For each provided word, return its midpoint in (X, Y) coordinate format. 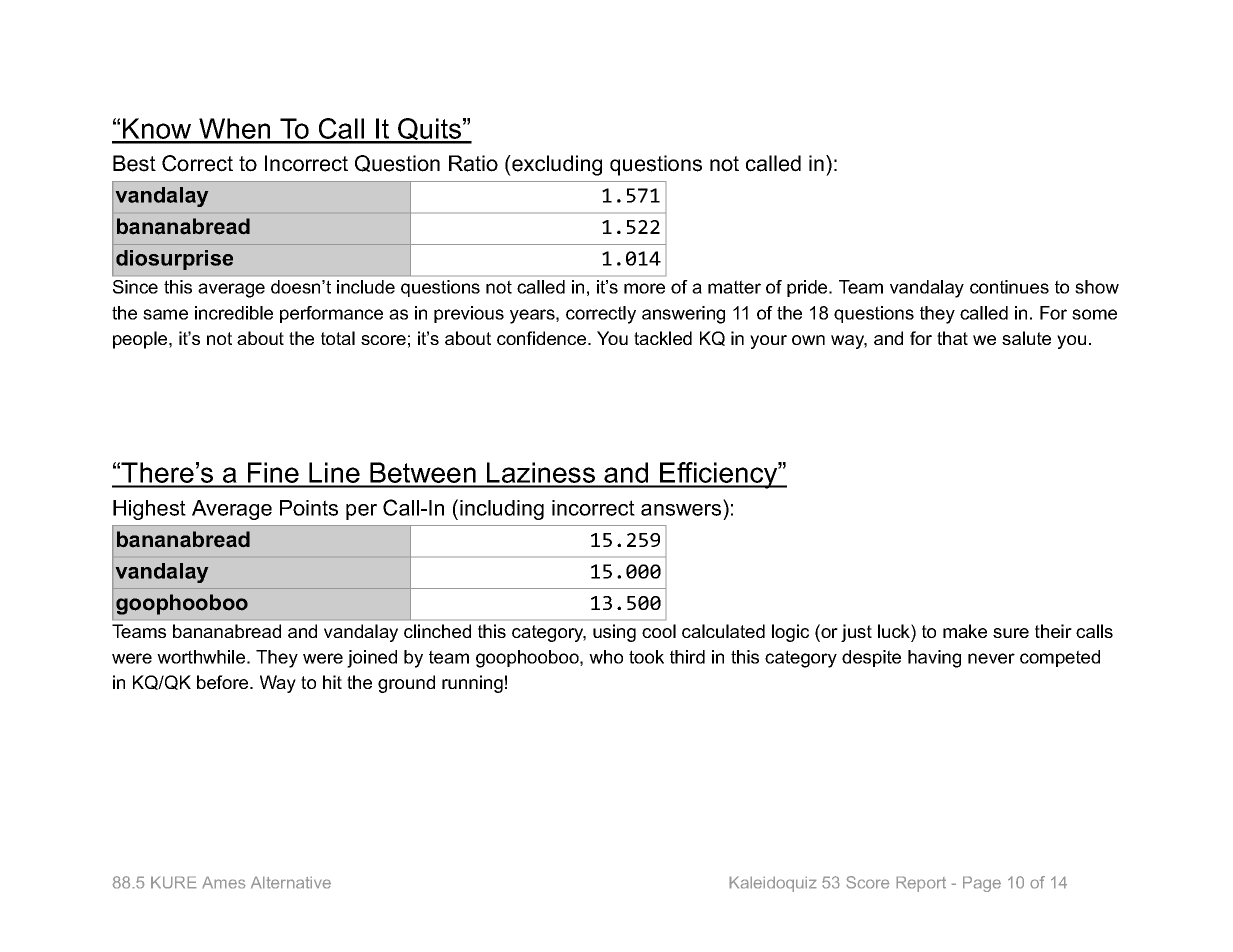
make (965, 631)
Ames (224, 882)
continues (1009, 287)
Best (134, 163)
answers (681, 510)
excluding (556, 165)
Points (309, 508)
